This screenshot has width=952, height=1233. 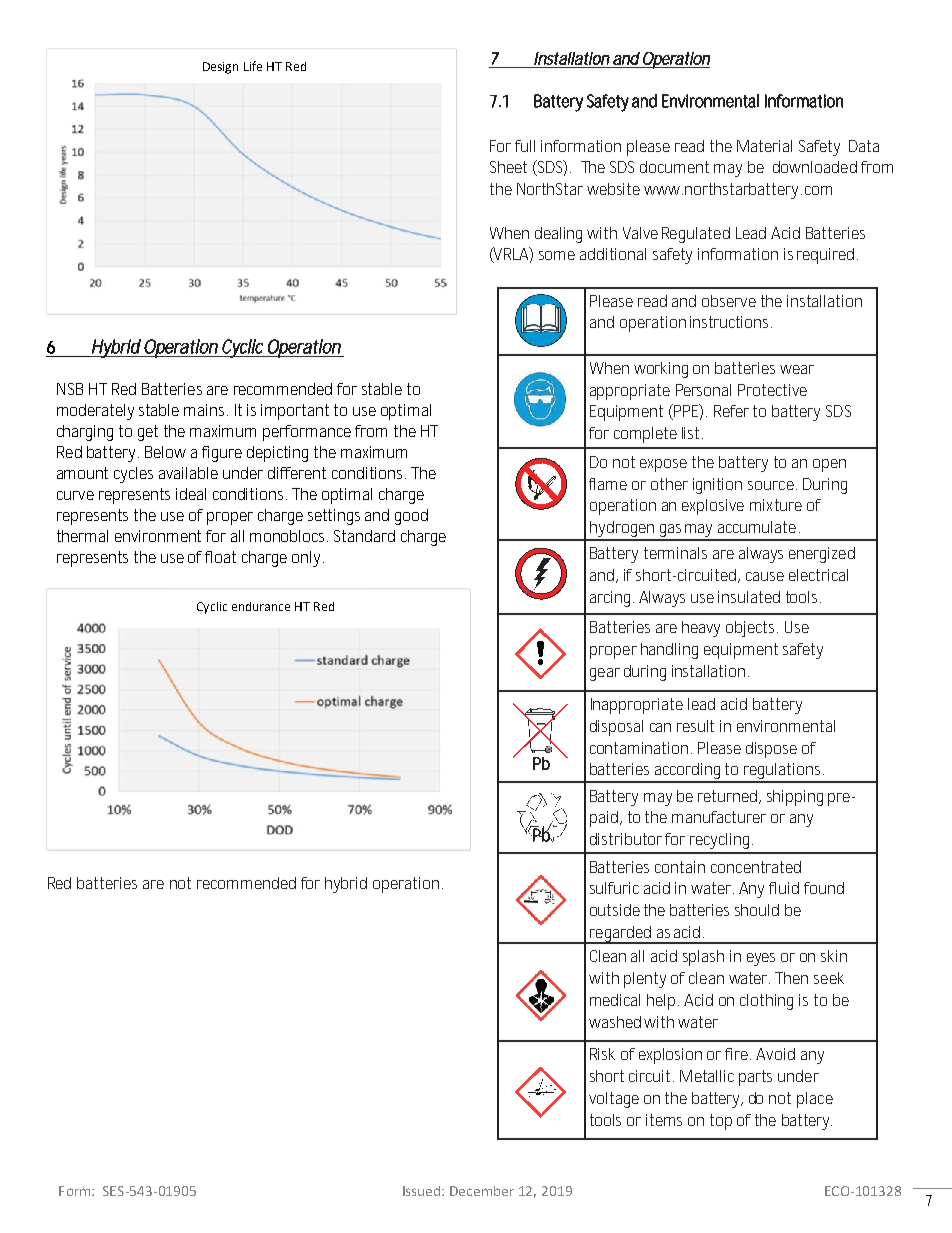 I want to click on December, so click(x=482, y=1191).
